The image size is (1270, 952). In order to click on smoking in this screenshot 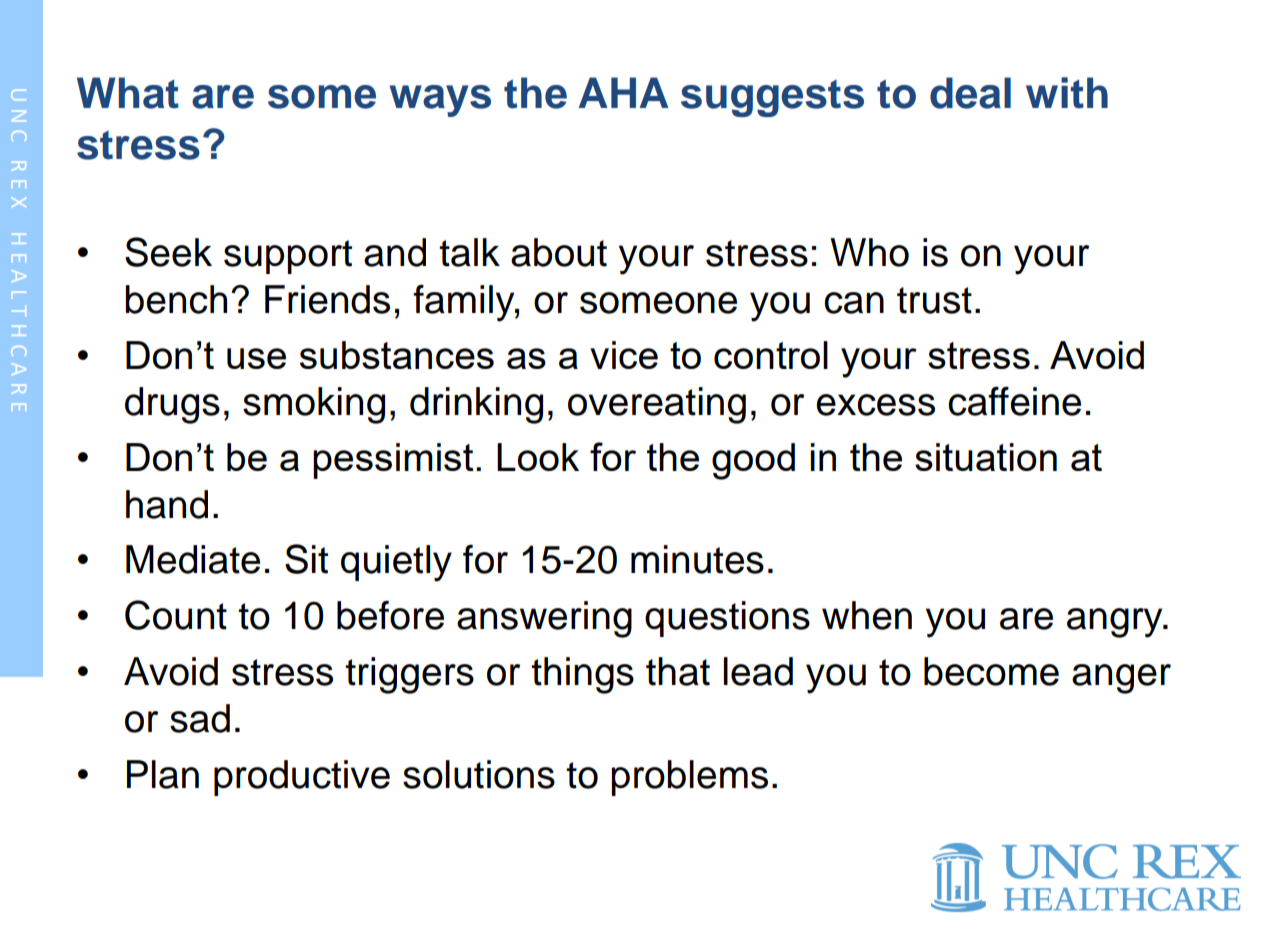, I will do `click(314, 405)`.
